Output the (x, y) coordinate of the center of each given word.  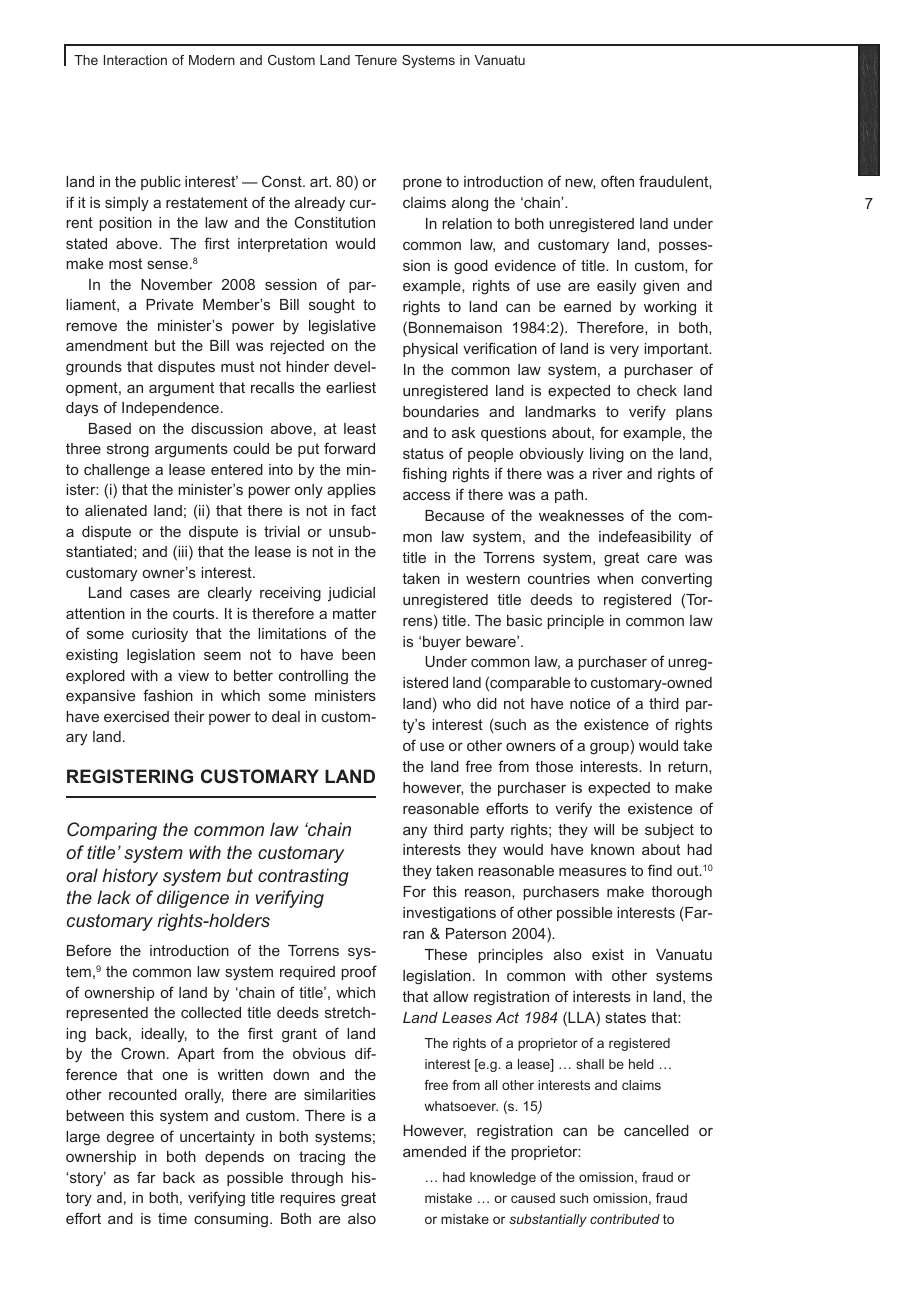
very (624, 351)
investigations (449, 914)
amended (434, 1151)
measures (592, 872)
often (617, 181)
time (172, 1218)
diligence (193, 899)
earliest (351, 387)
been (358, 654)
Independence (170, 409)
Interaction (135, 60)
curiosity (160, 635)
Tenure (376, 60)
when (615, 578)
